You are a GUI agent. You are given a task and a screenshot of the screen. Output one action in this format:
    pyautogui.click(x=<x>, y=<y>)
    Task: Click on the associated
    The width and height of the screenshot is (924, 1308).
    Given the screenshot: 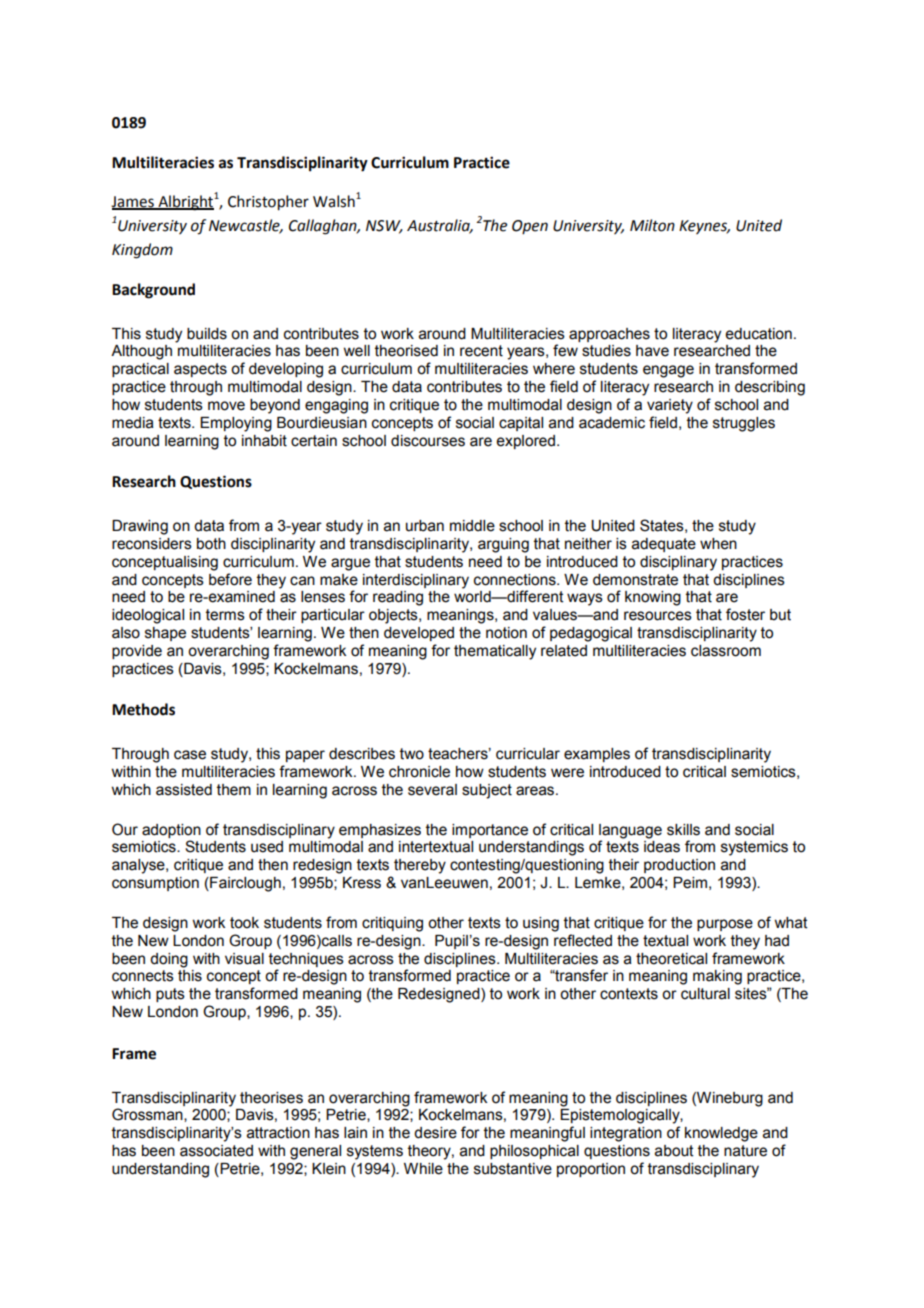 What is the action you would take?
    pyautogui.click(x=216, y=1151)
